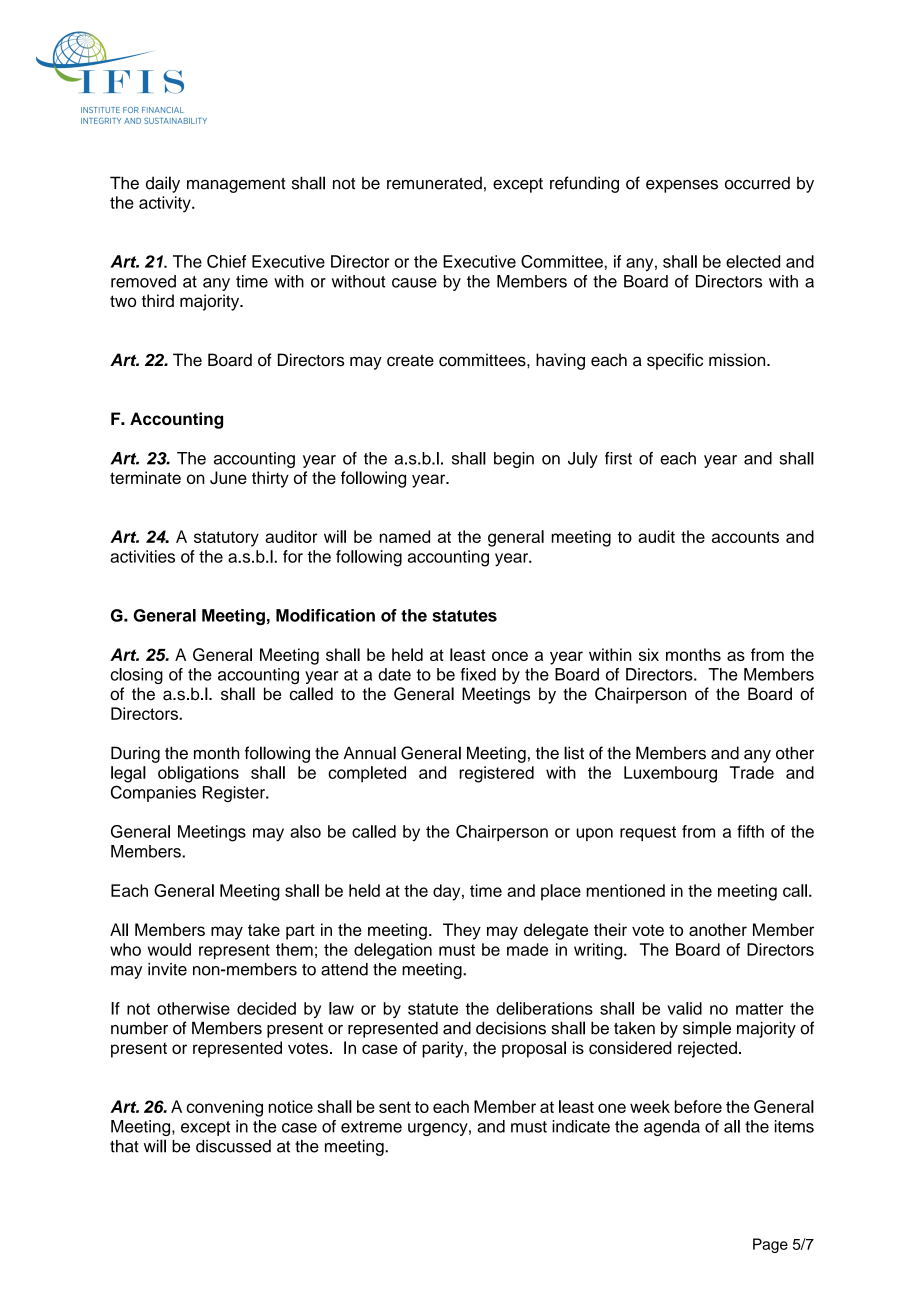 Image resolution: width=924 pixels, height=1308 pixels. What do you see at coordinates (228, 477) in the image?
I see `June` at bounding box center [228, 477].
